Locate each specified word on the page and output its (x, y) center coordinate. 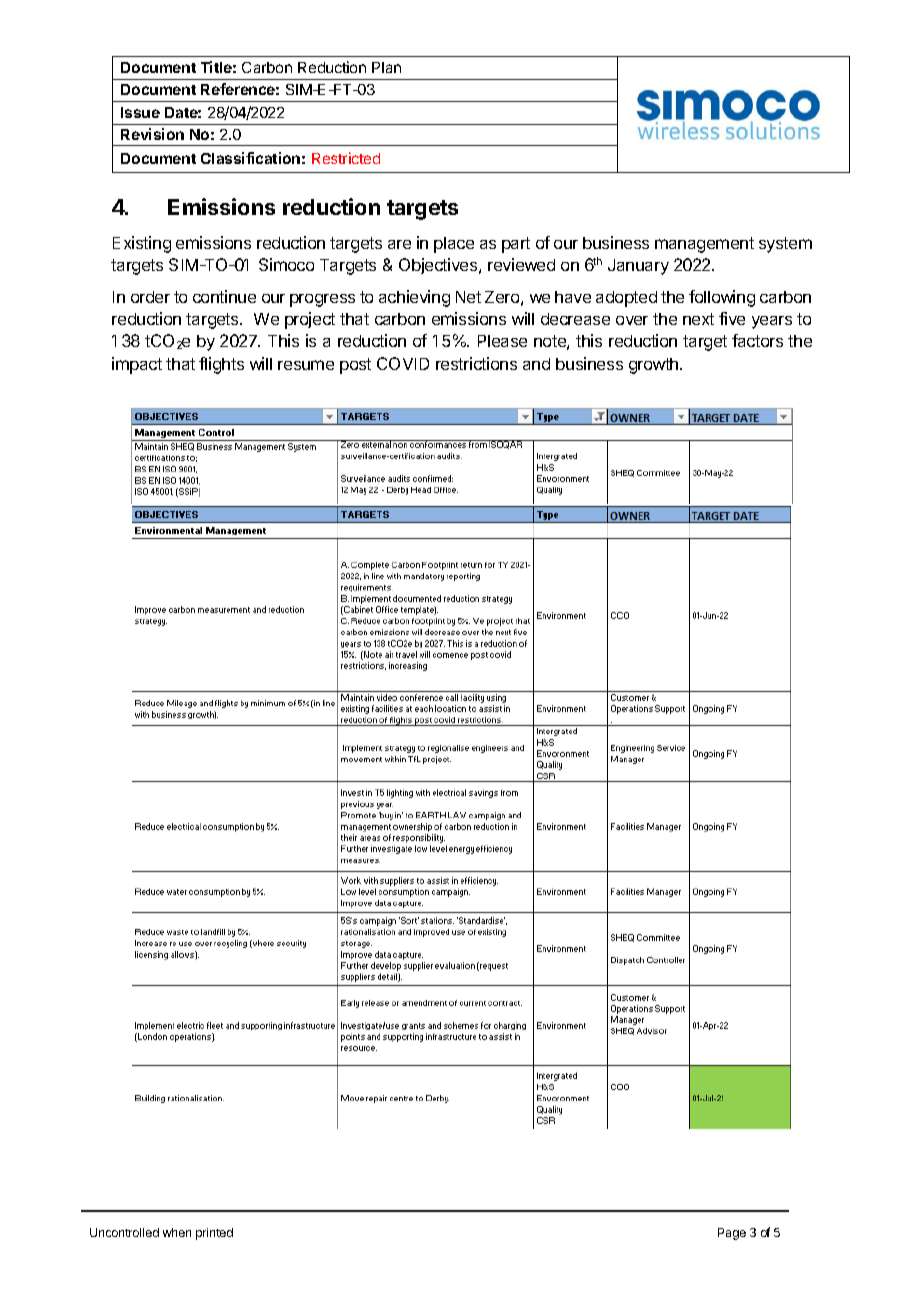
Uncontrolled (124, 1232)
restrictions (476, 363)
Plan (386, 67)
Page (732, 1234)
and (536, 364)
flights (221, 365)
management (704, 245)
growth (655, 366)
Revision (152, 134)
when (177, 1232)
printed (214, 1234)
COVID (403, 363)
